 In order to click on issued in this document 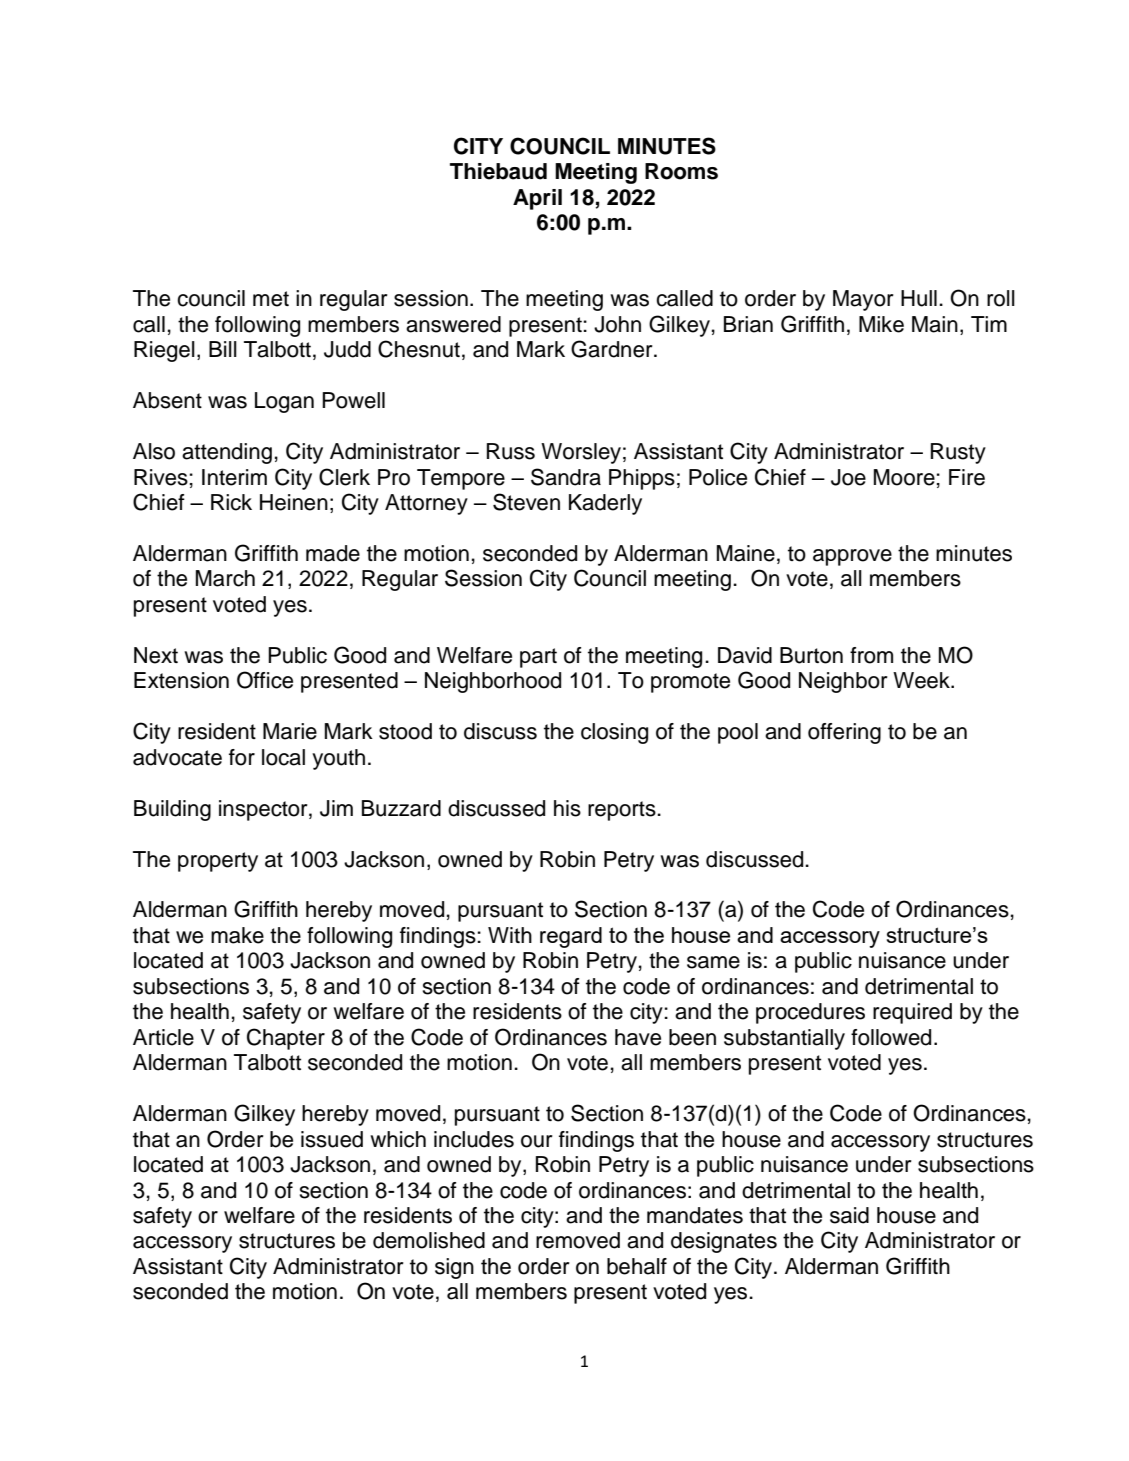, I will do `click(332, 1139)`.
